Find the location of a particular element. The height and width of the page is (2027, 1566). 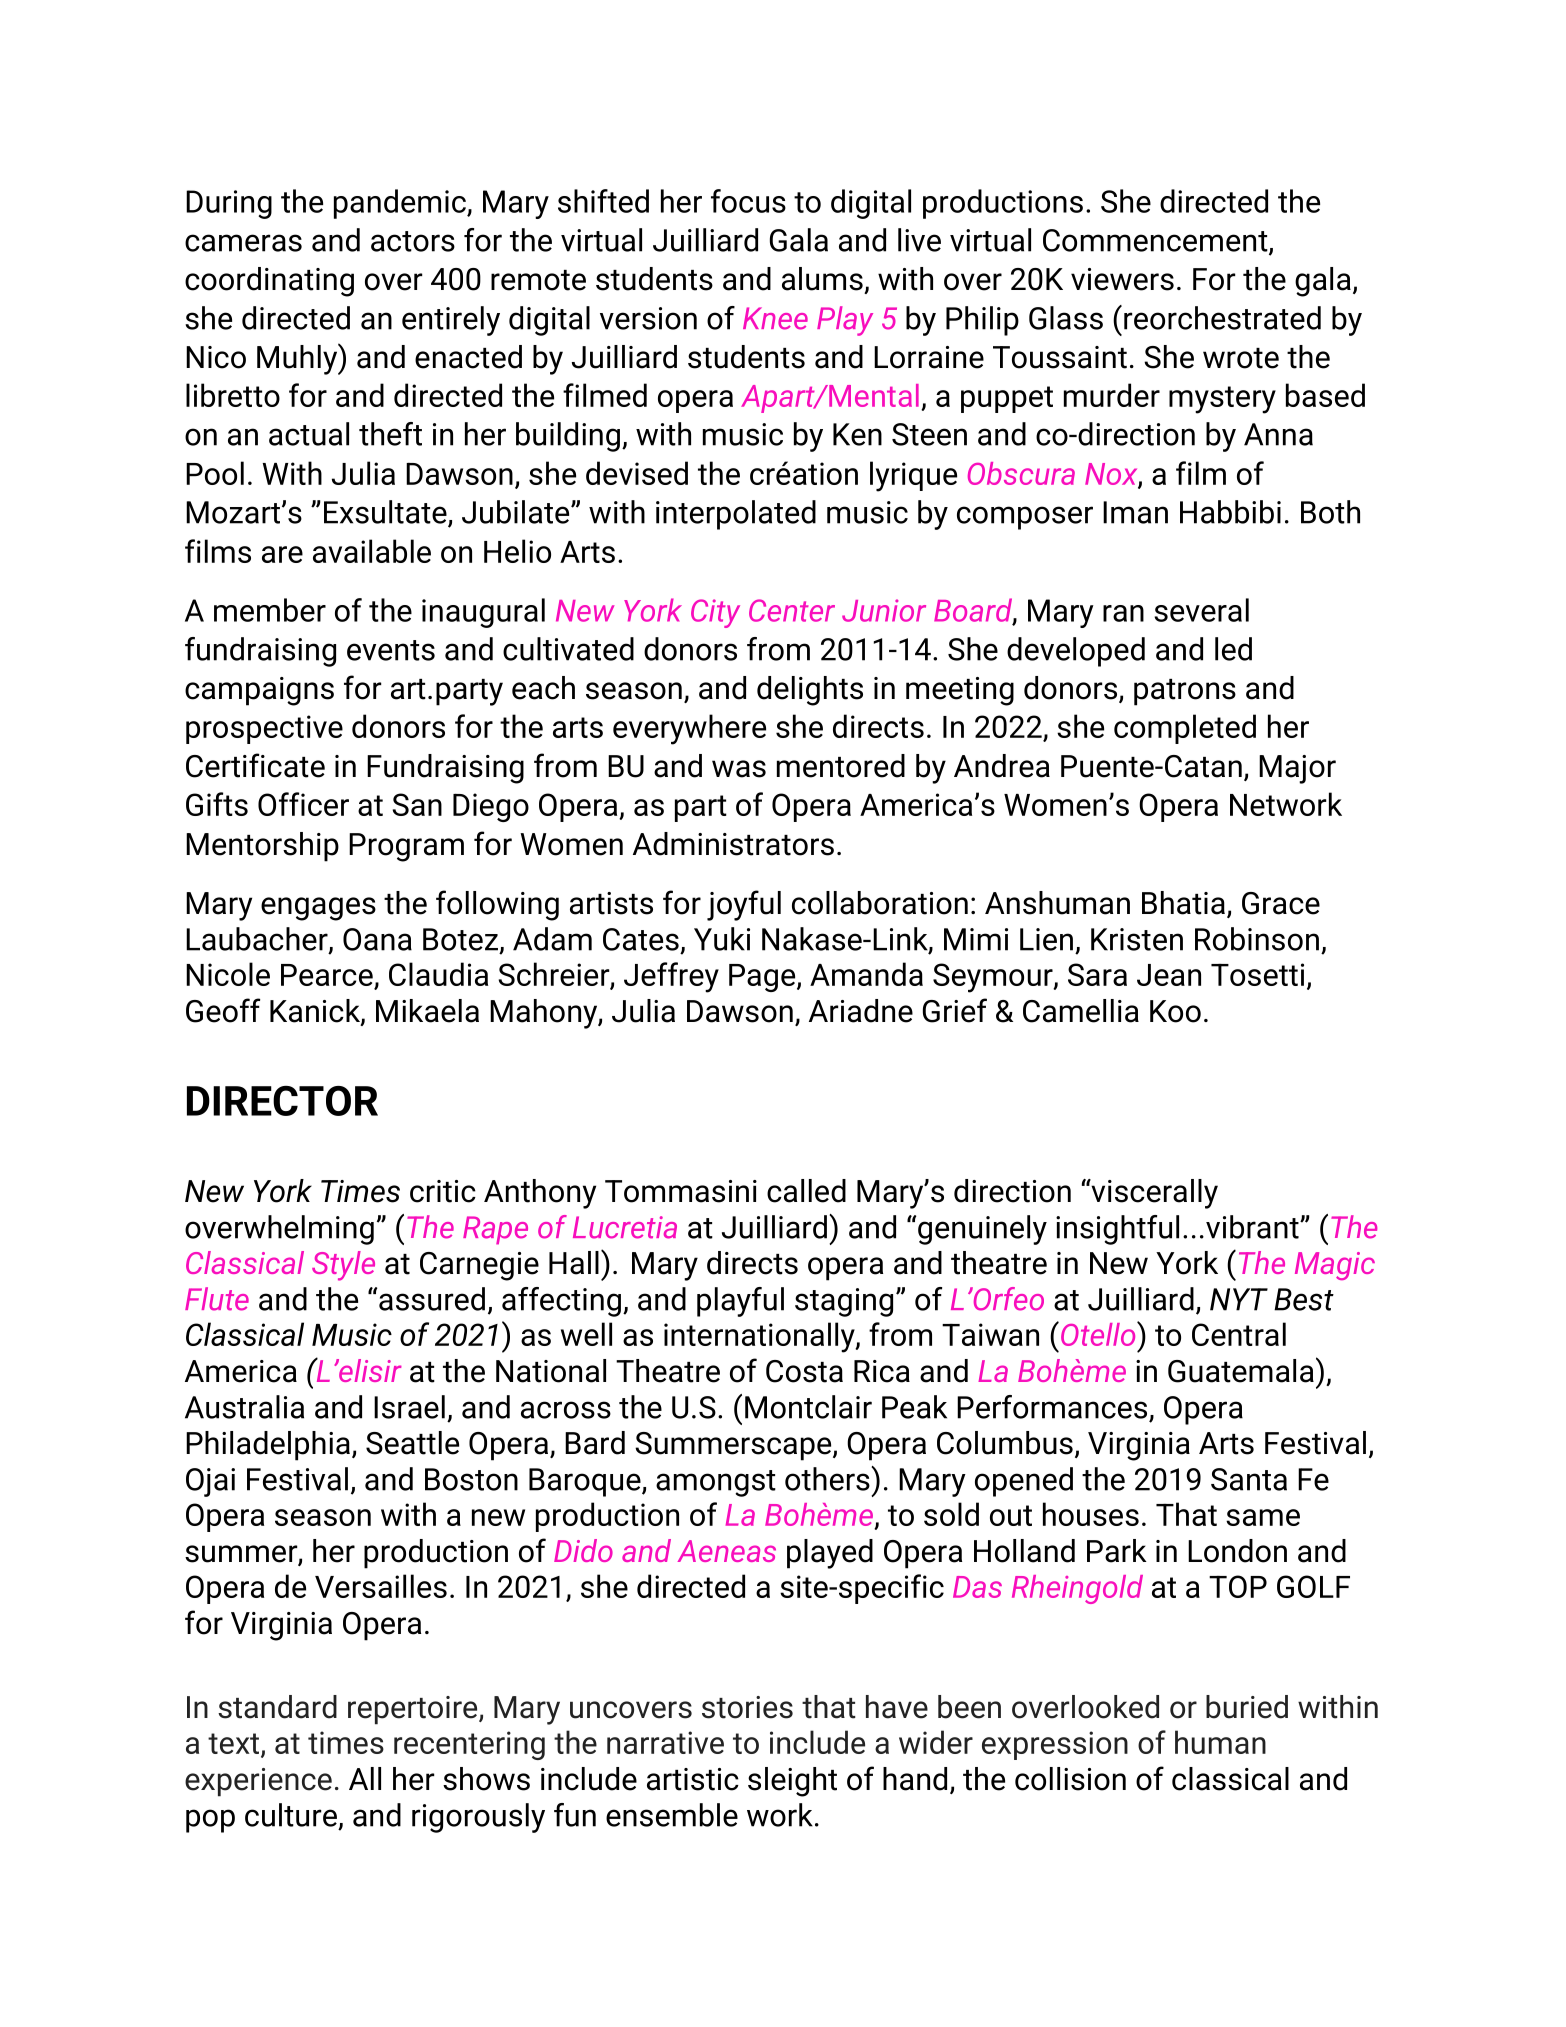

Pearce is located at coordinates (328, 976).
